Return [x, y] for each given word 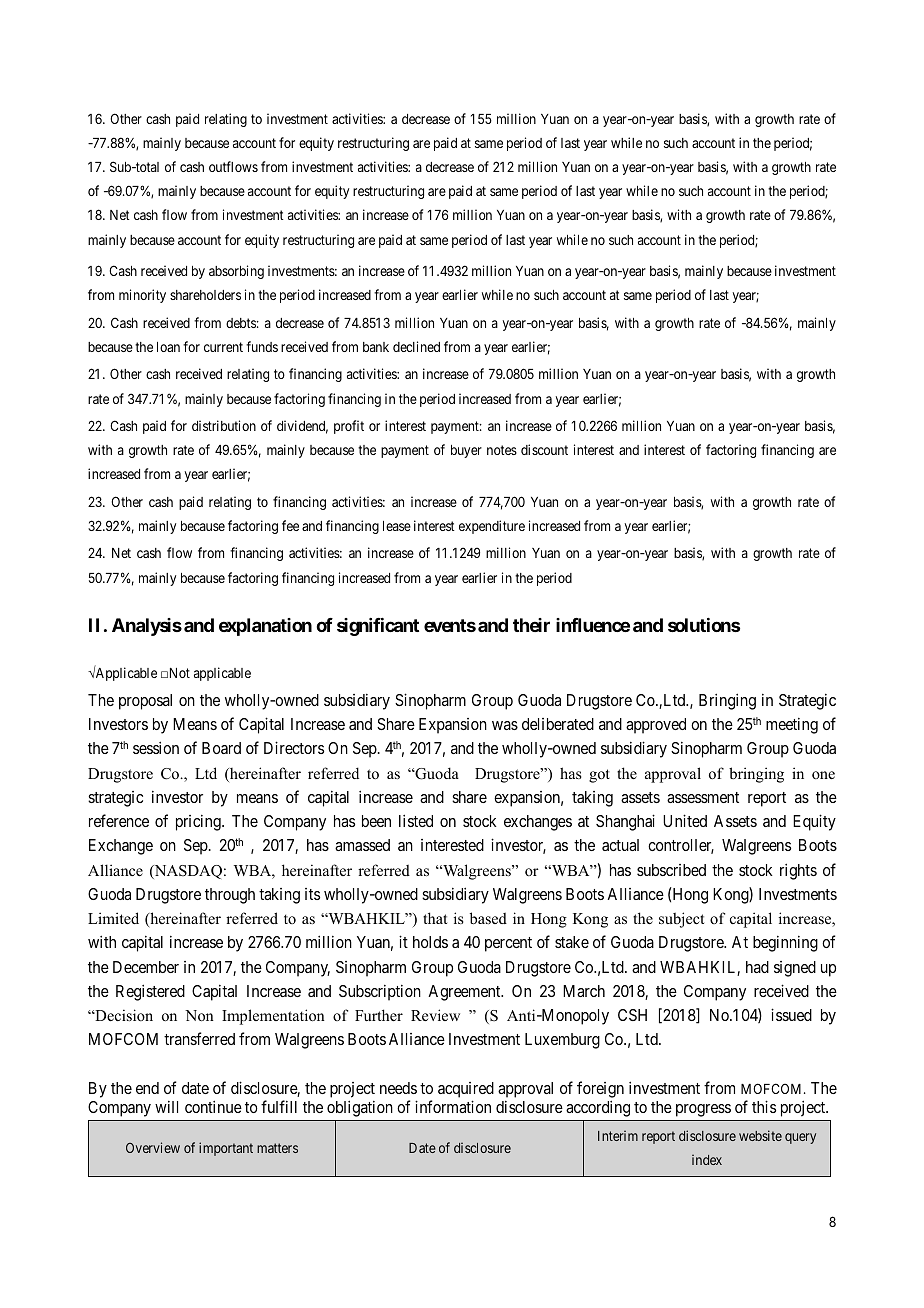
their [531, 625]
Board [221, 748]
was [505, 725]
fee [290, 525]
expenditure [492, 527]
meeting [792, 725]
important [226, 1149]
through [230, 896]
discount [544, 449]
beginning [785, 943]
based [488, 918]
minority [142, 296]
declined [416, 346]
